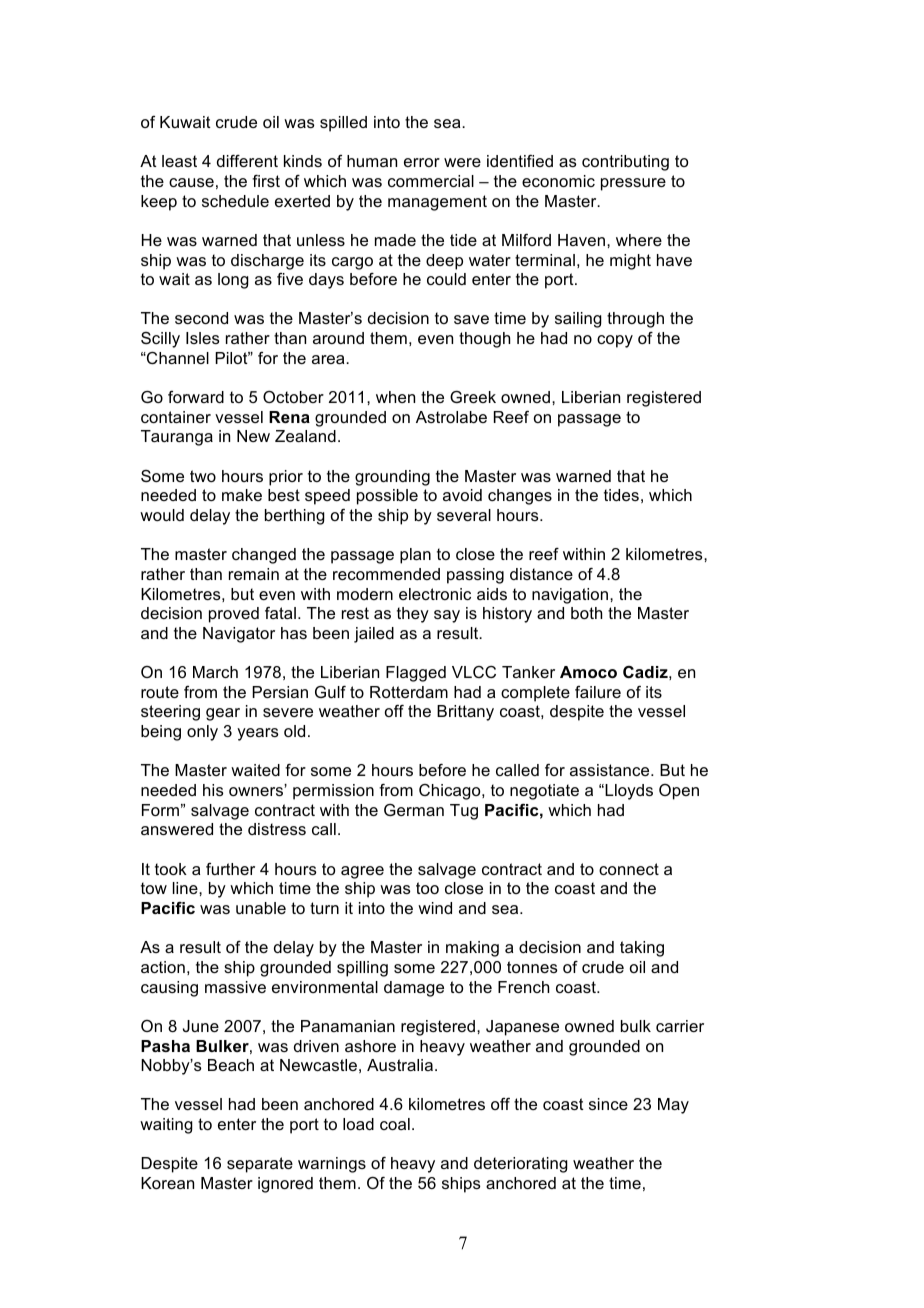 The image size is (924, 1308). I want to click on error, so click(422, 162).
